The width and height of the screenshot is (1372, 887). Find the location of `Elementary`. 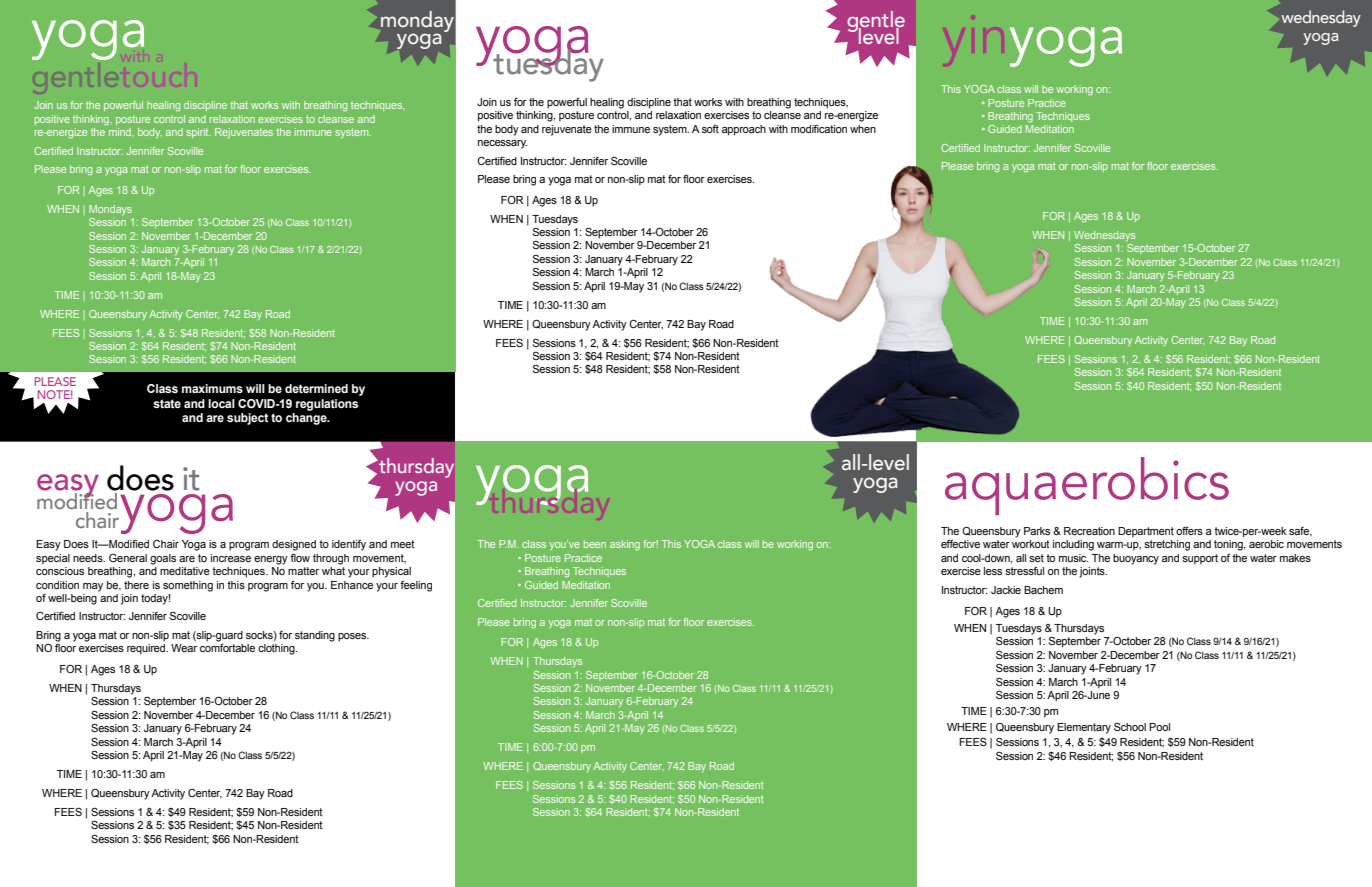

Elementary is located at coordinates (1084, 728).
